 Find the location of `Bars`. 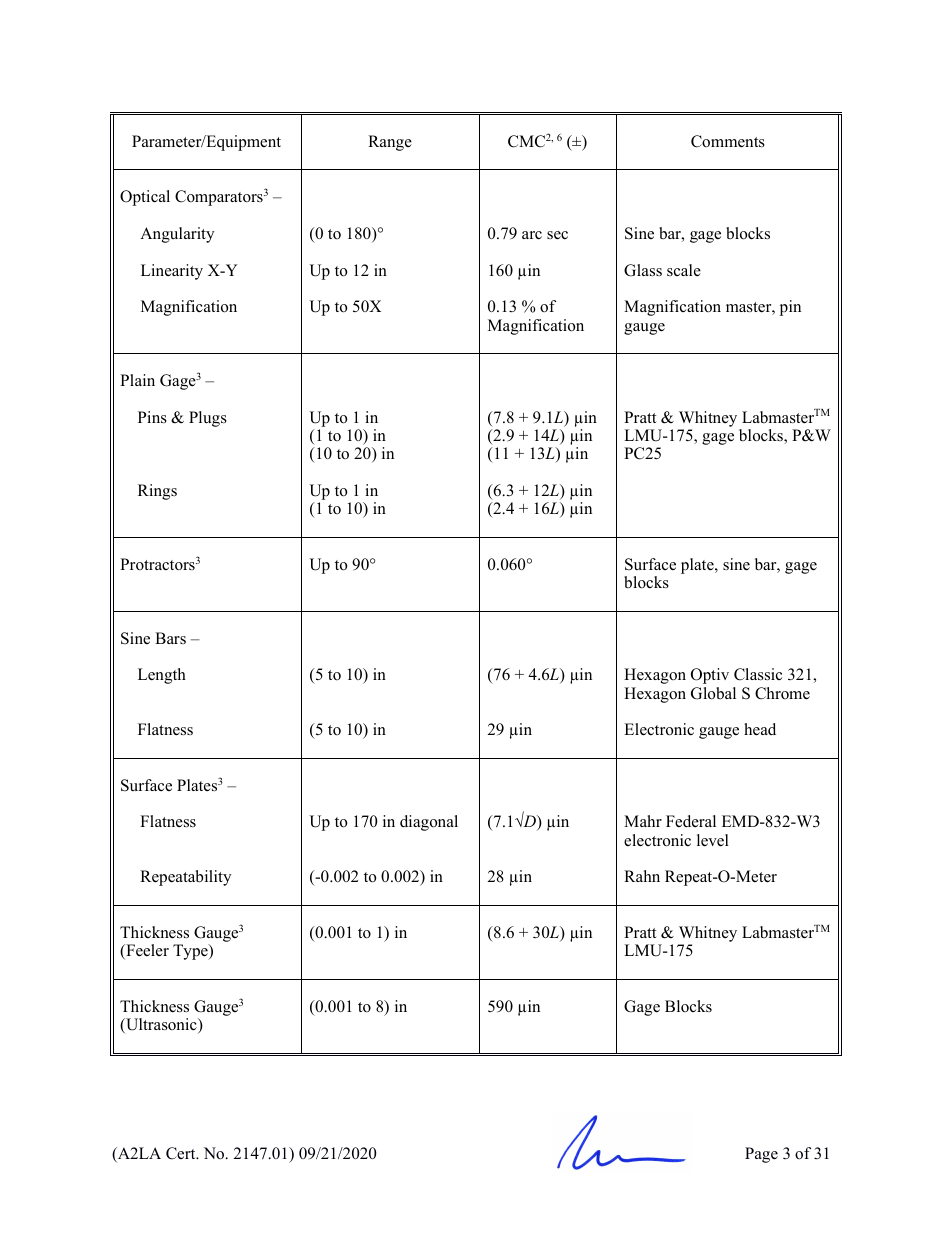

Bars is located at coordinates (170, 638).
